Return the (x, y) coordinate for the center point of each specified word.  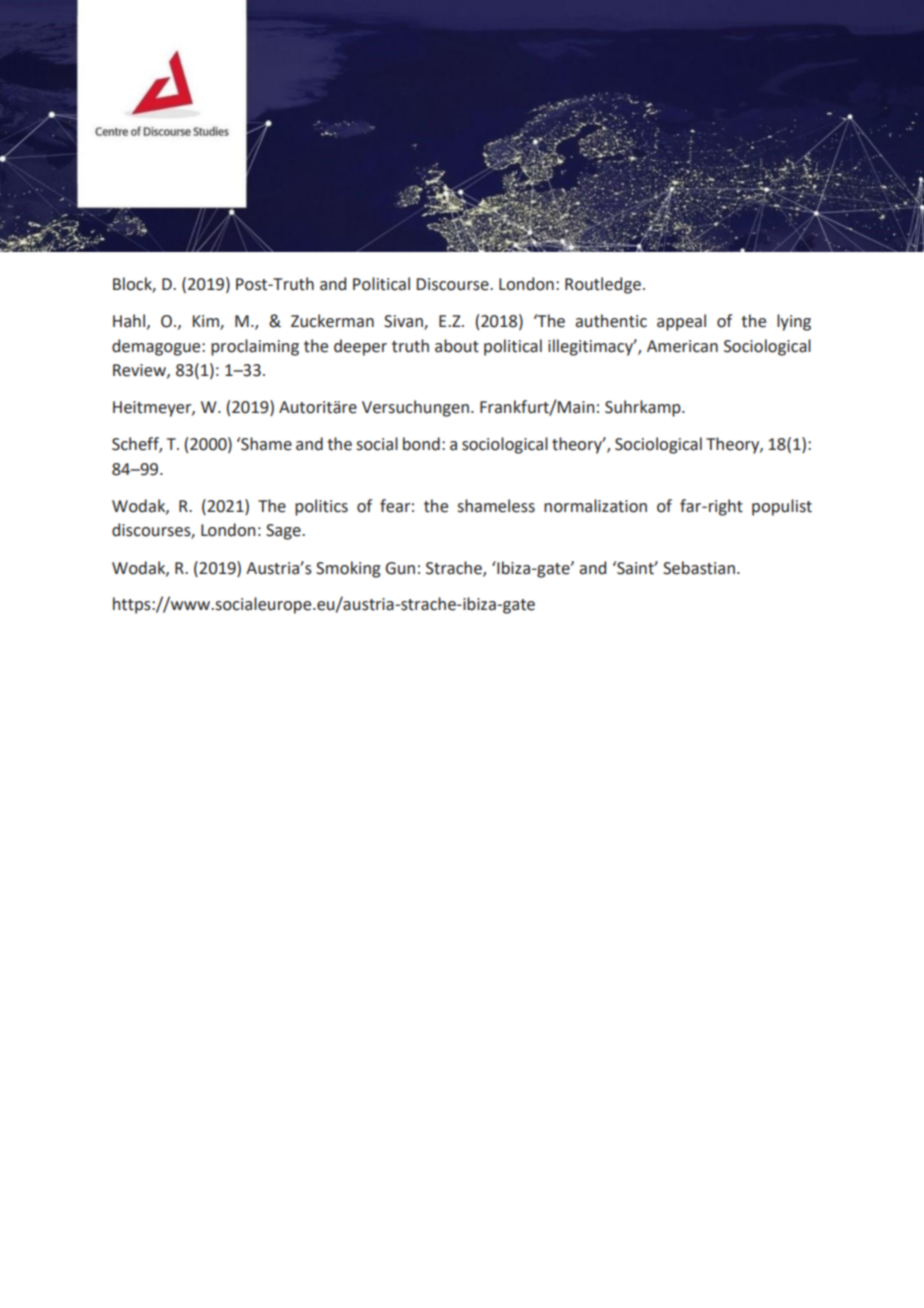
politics (321, 507)
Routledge (603, 285)
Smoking (348, 569)
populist (782, 507)
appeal (681, 322)
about (457, 346)
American (682, 346)
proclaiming (255, 347)
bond (421, 444)
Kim (207, 322)
